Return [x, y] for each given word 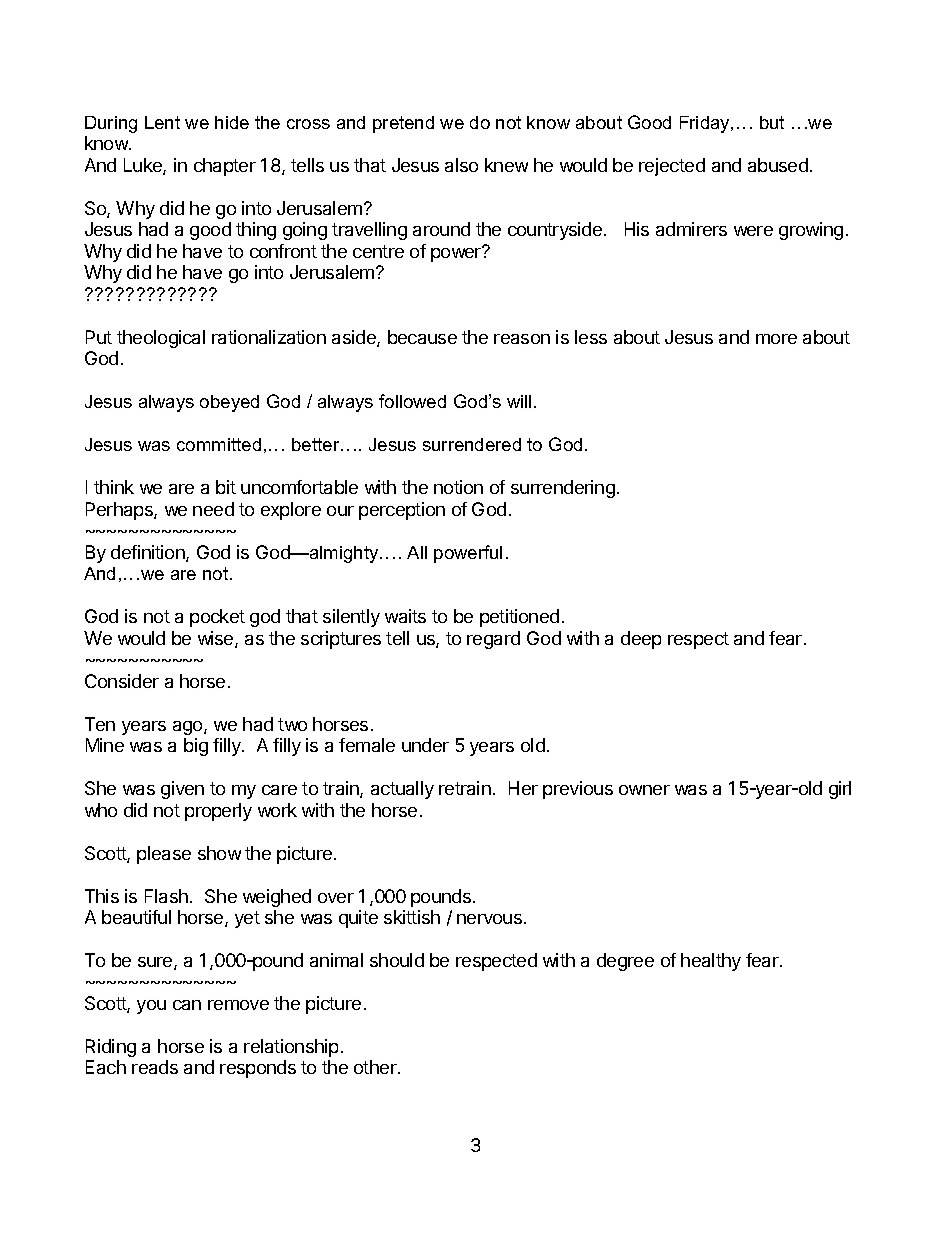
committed [219, 444]
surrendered [472, 444]
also [461, 165]
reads [155, 1067]
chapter [225, 167]
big [196, 747]
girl [840, 790]
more [776, 339]
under [425, 745]
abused [778, 165]
